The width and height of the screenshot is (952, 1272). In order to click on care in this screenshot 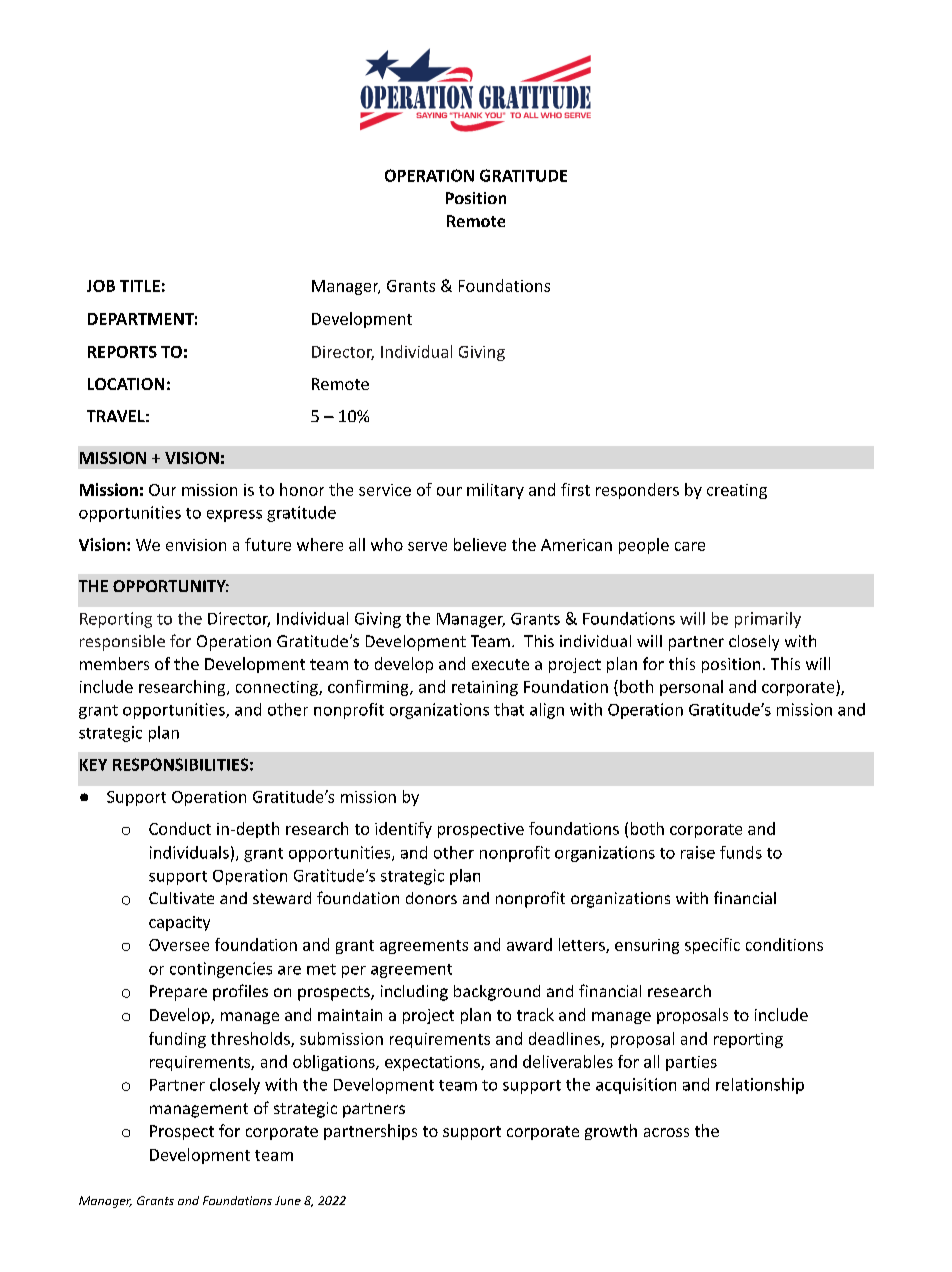, I will do `click(690, 546)`.
